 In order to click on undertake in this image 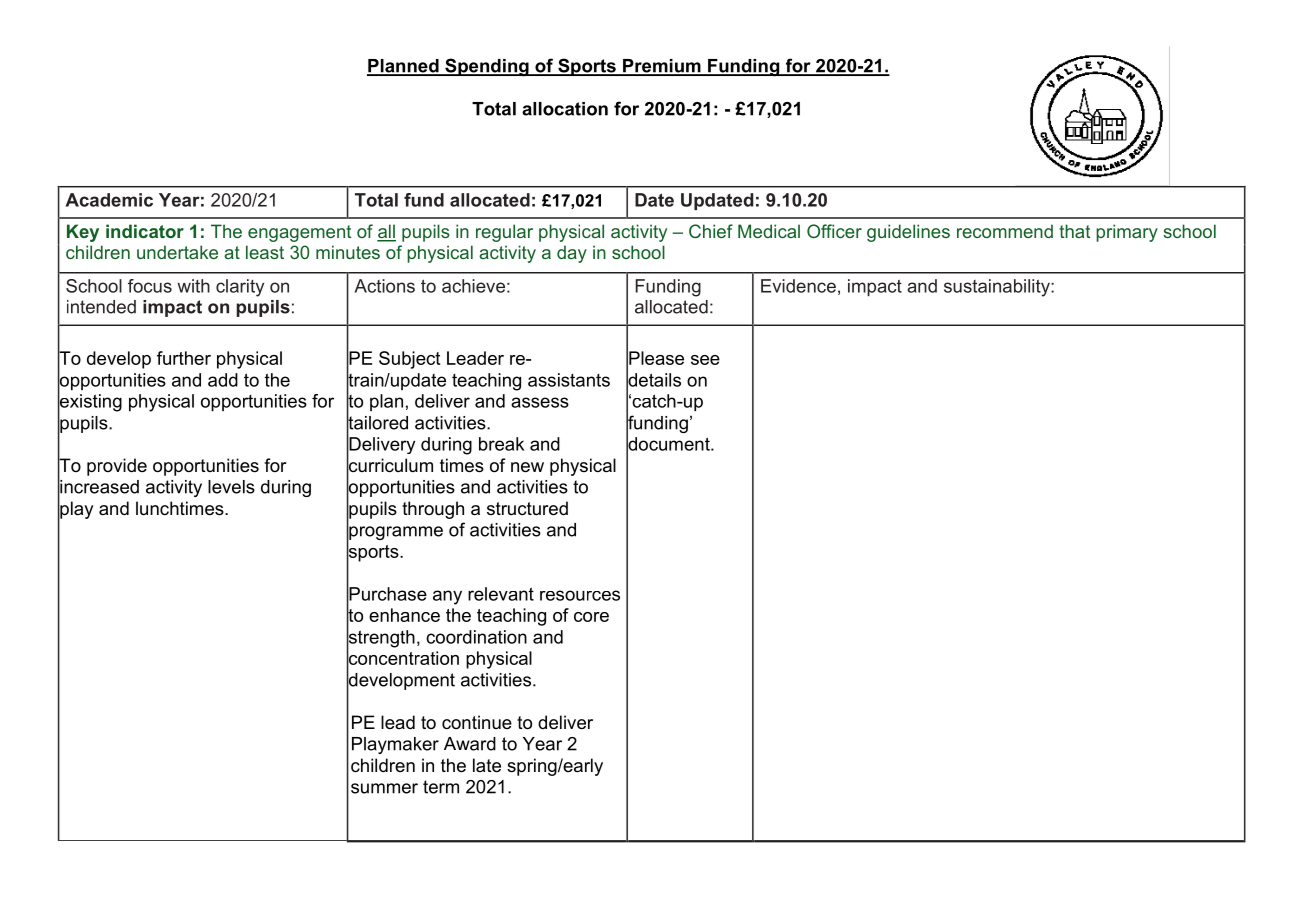, I will do `click(177, 252)`.
